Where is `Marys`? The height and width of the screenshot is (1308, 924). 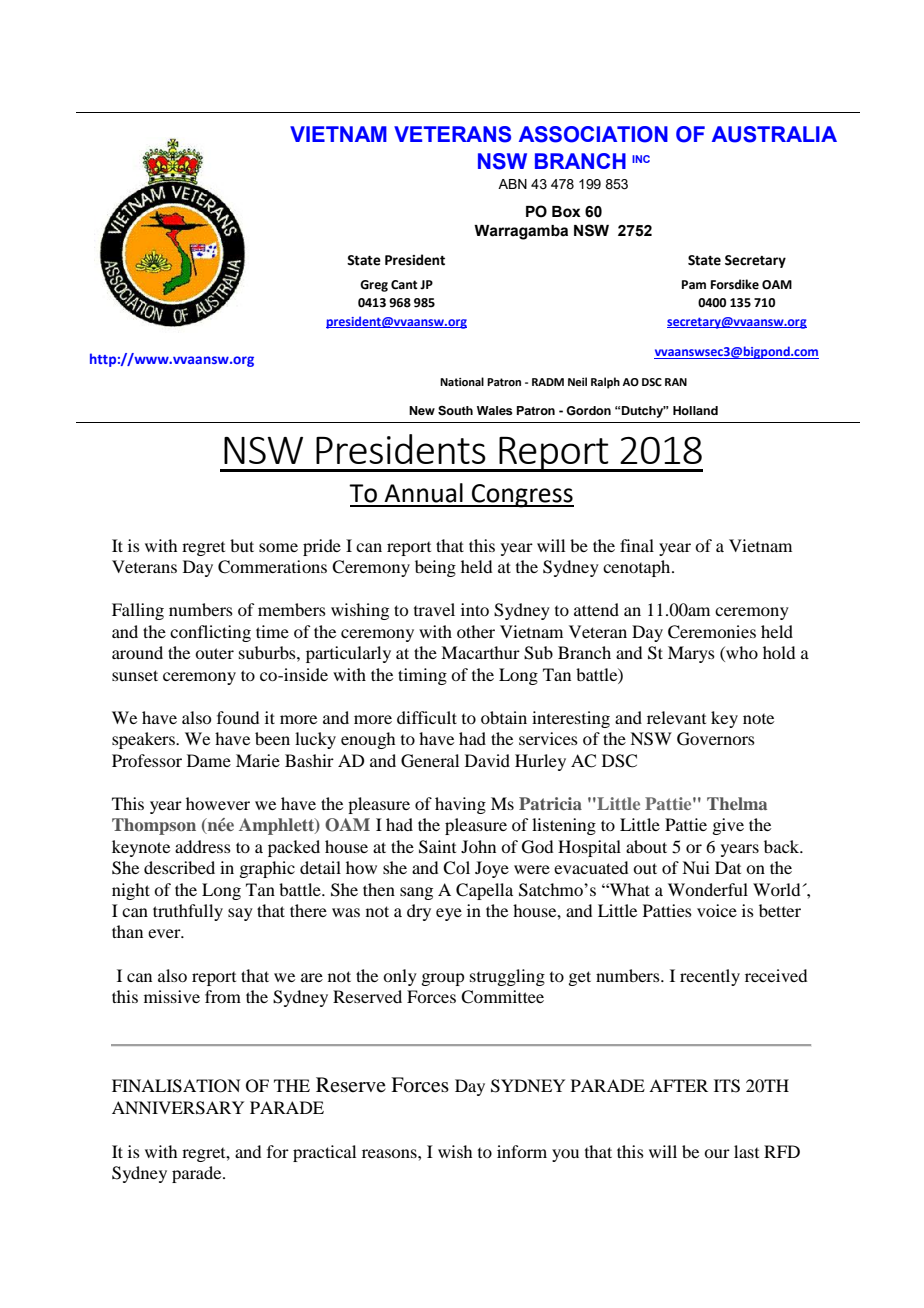
Marys is located at coordinates (691, 654).
